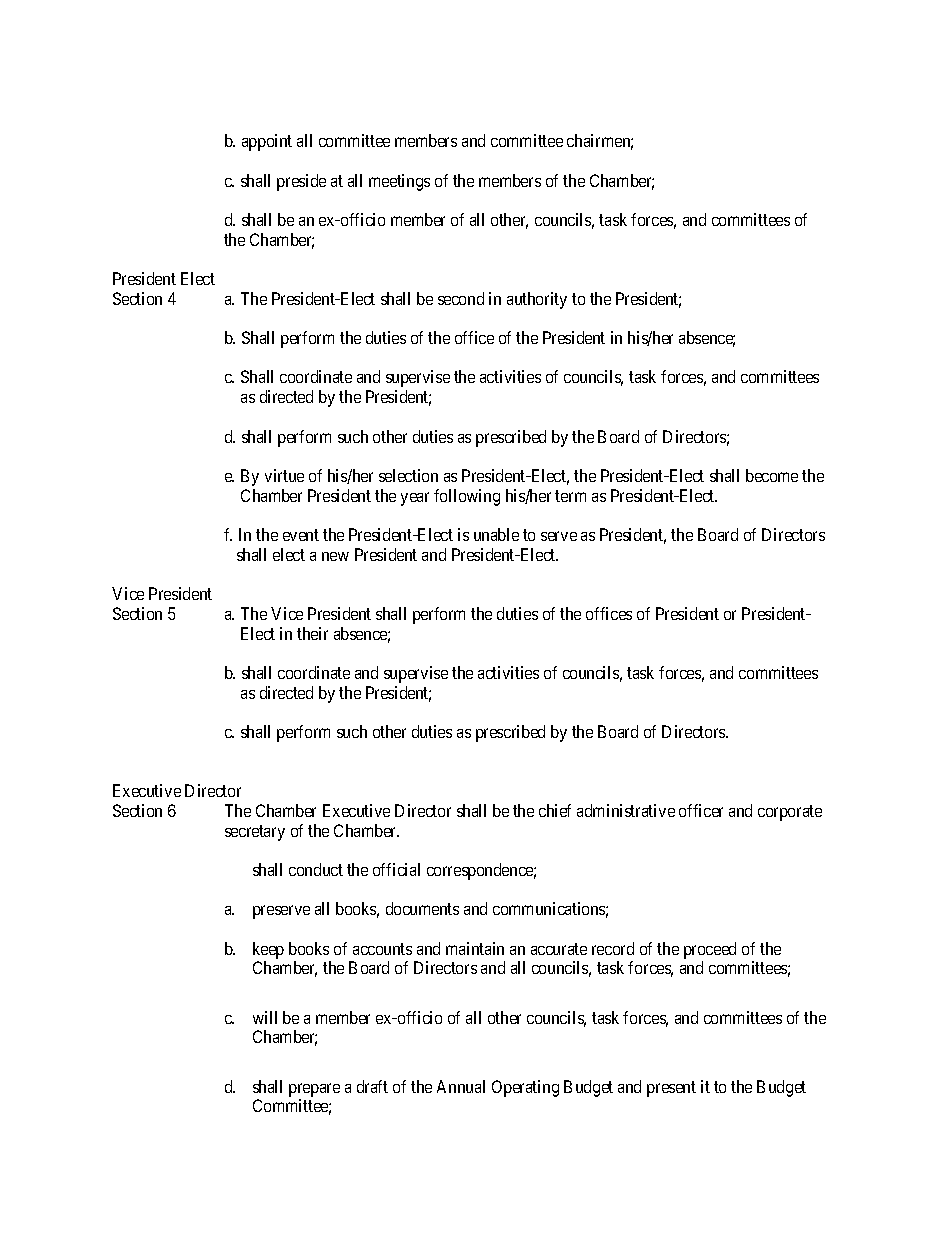  I want to click on secretary, so click(255, 833).
